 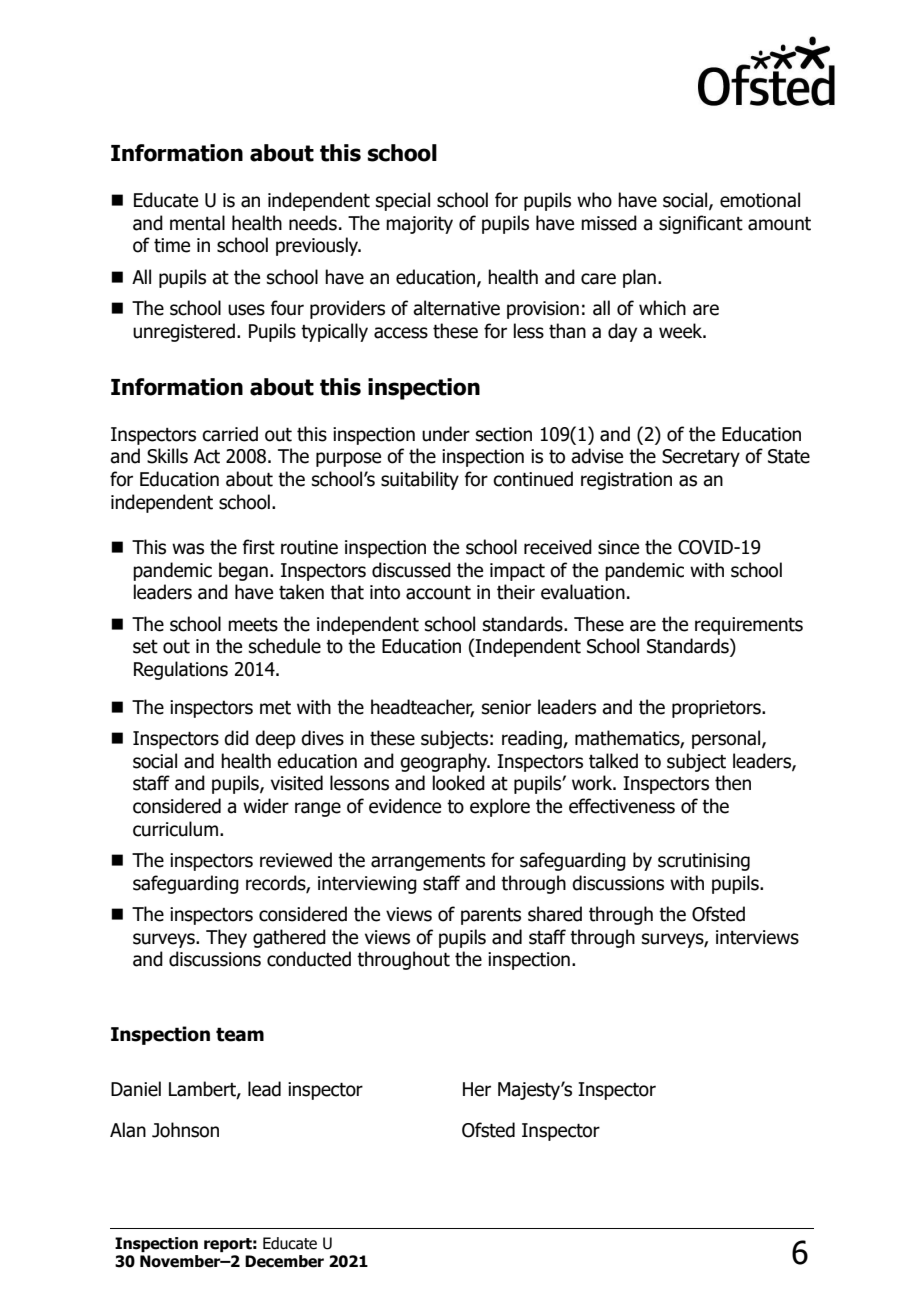 What do you see at coordinates (284, 1261) in the image?
I see `December` at bounding box center [284, 1261].
